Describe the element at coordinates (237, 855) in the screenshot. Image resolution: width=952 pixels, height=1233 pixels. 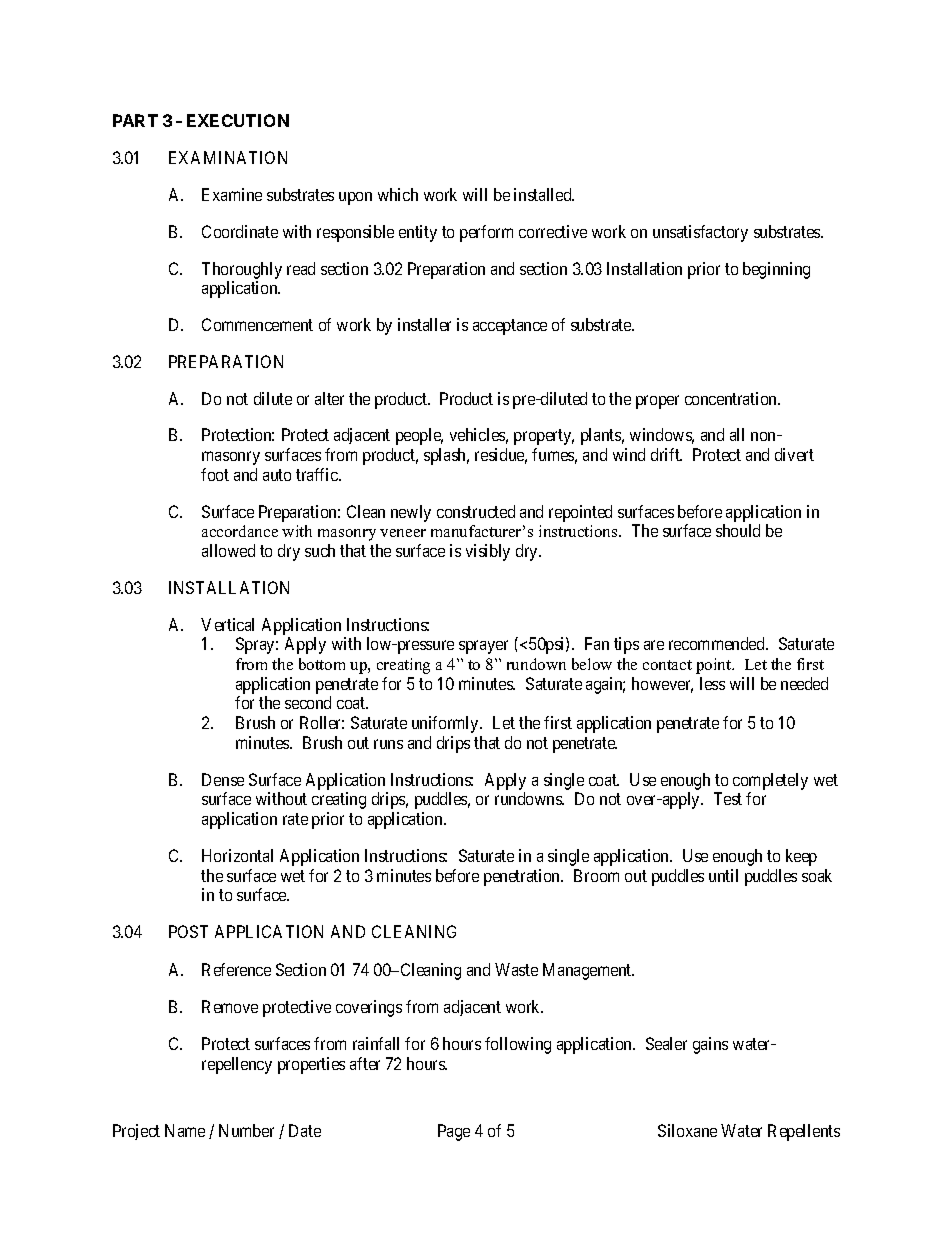
I see `Horizontal` at that location.
